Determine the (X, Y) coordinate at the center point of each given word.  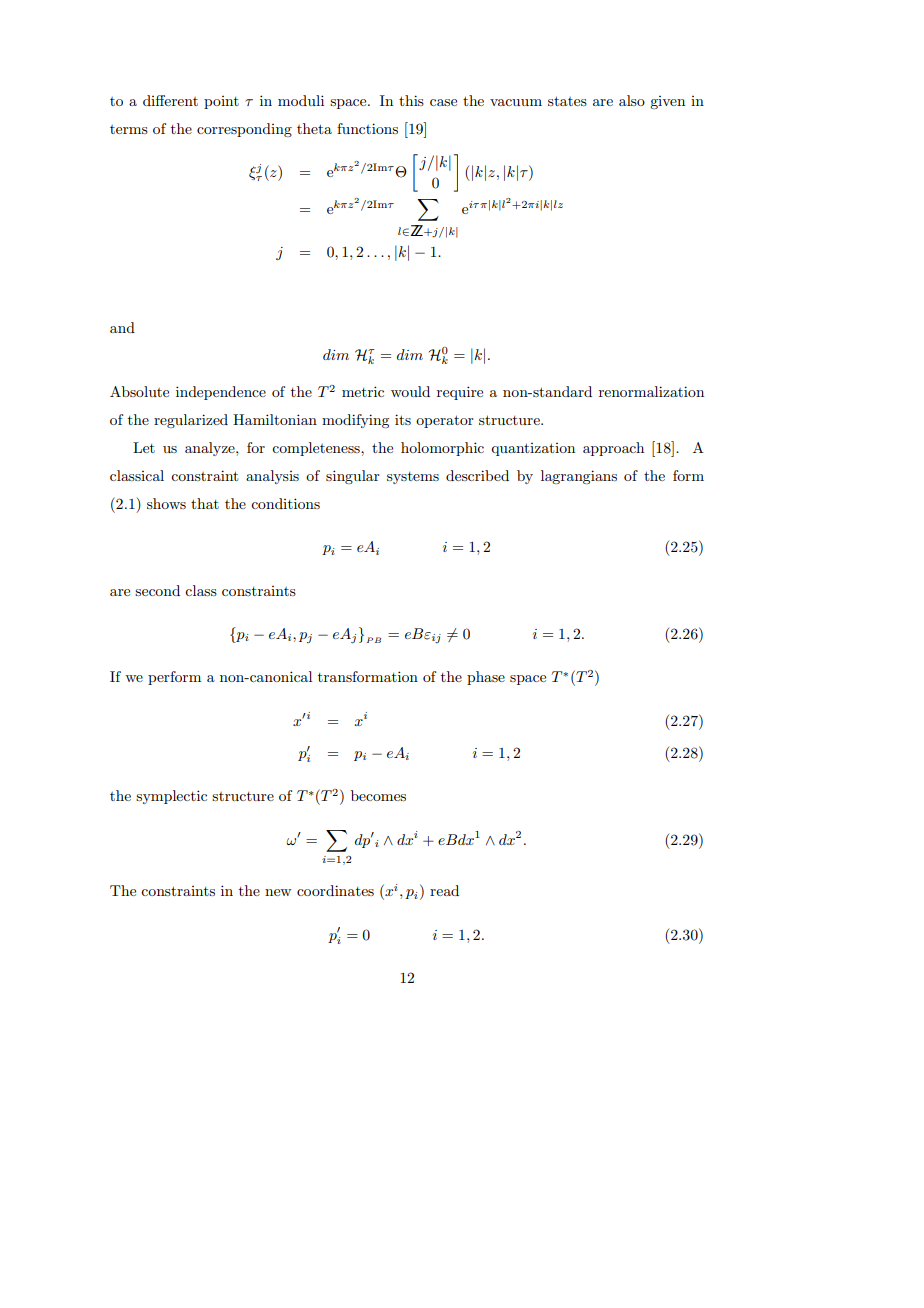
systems (413, 478)
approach (613, 449)
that (205, 503)
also (632, 100)
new (278, 892)
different (170, 100)
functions (367, 128)
